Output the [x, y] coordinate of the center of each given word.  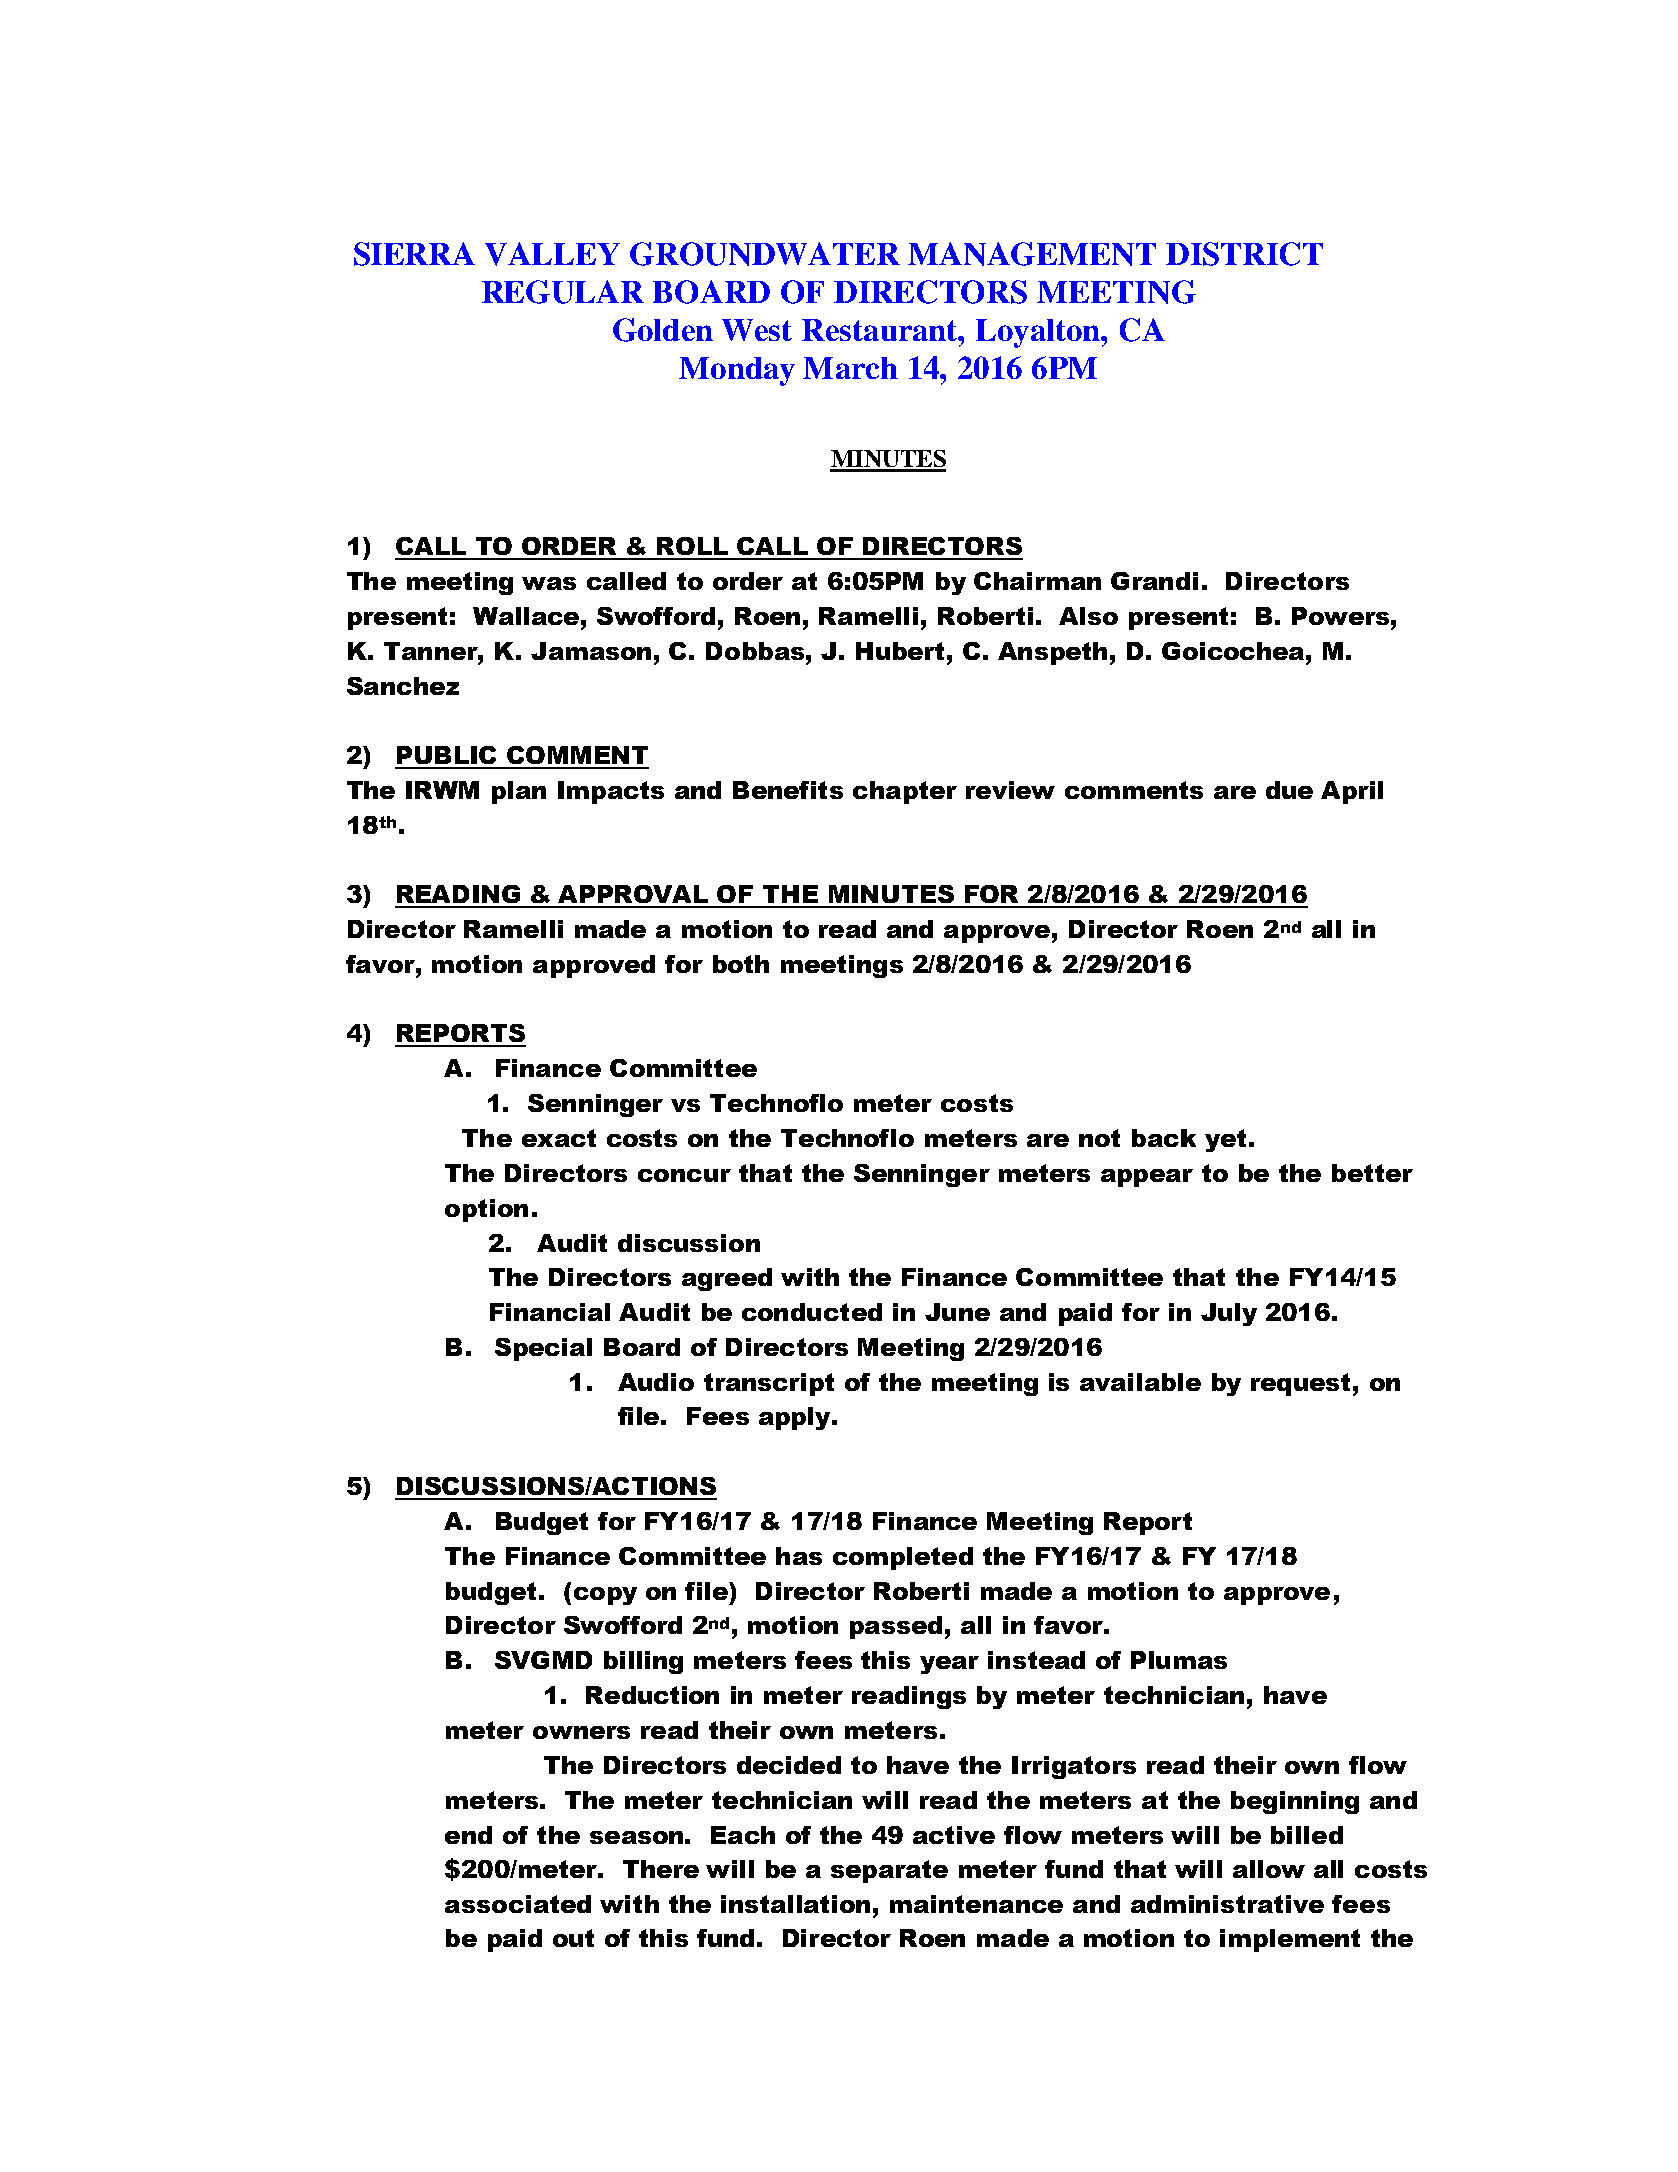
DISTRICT [1244, 254]
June [957, 1312]
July [1229, 1314]
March [850, 368]
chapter [905, 792]
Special [543, 1349]
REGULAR [563, 292]
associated [518, 1904]
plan [519, 792]
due [1289, 790]
